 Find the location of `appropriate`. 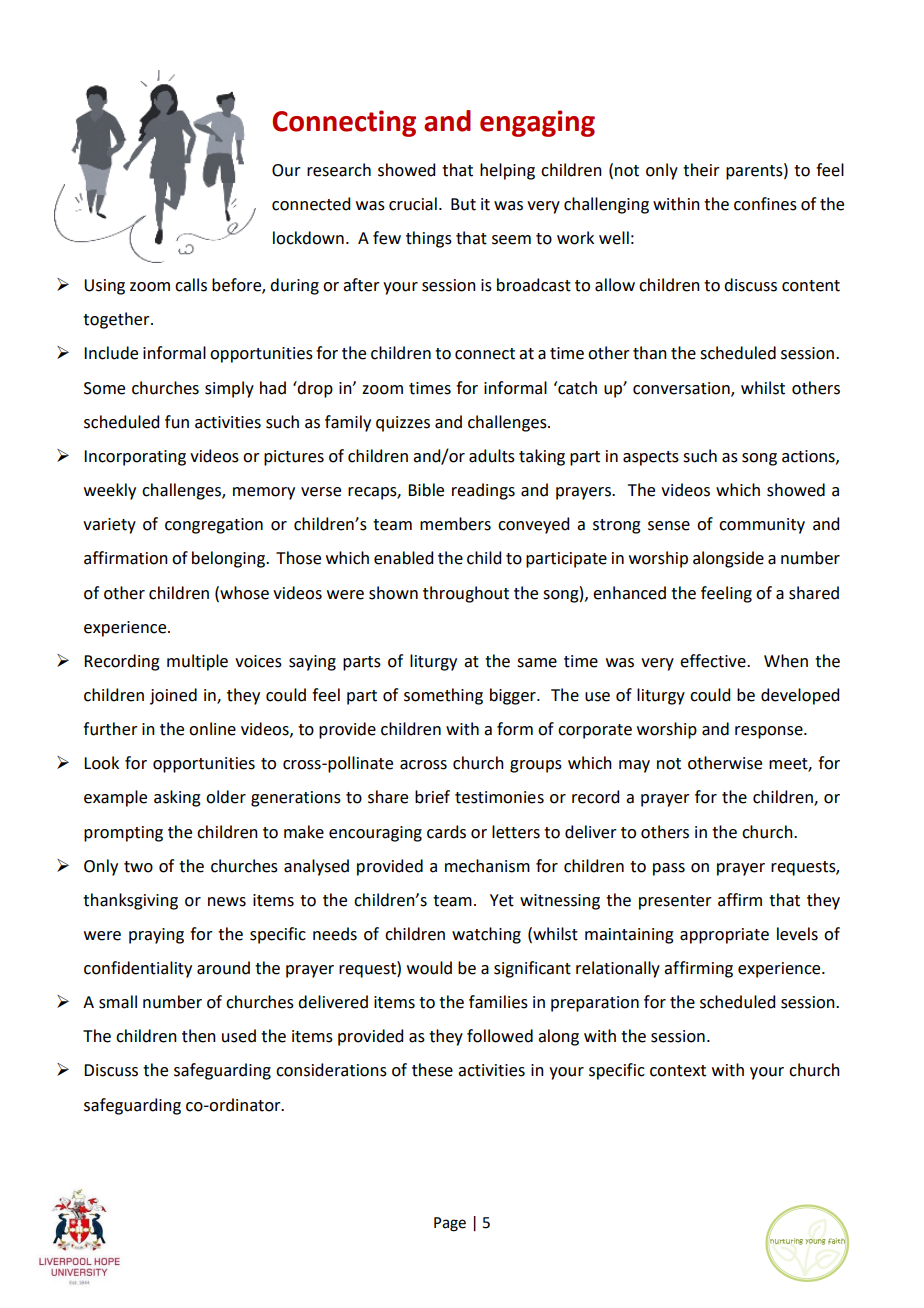

appropriate is located at coordinates (724, 936).
